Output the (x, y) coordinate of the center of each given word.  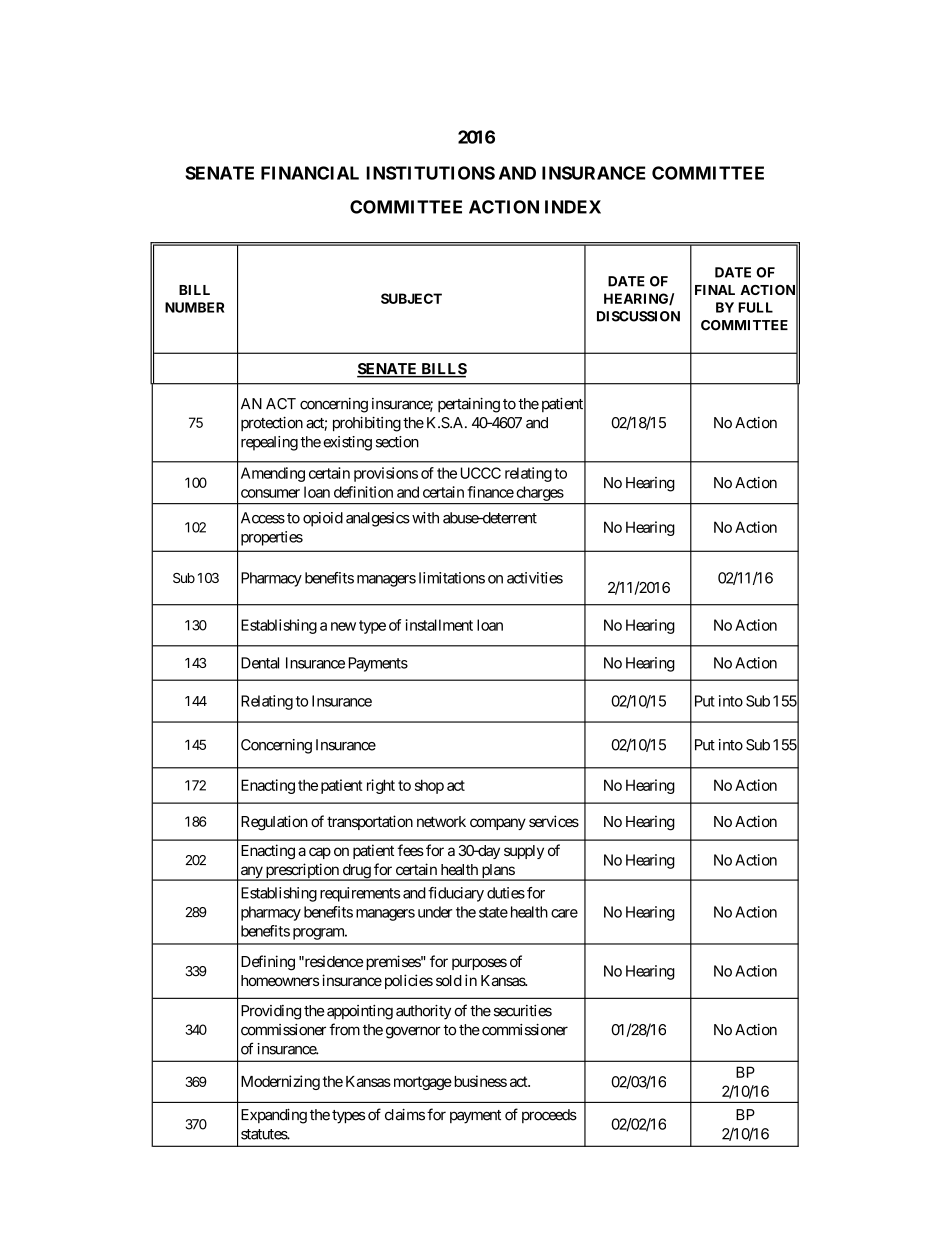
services (554, 821)
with (425, 518)
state (493, 912)
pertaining (469, 405)
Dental (260, 663)
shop (429, 786)
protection (272, 424)
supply (524, 852)
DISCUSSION (638, 316)
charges (540, 493)
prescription (302, 872)
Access (263, 518)
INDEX (573, 207)
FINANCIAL (310, 173)
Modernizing (280, 1082)
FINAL (715, 290)
